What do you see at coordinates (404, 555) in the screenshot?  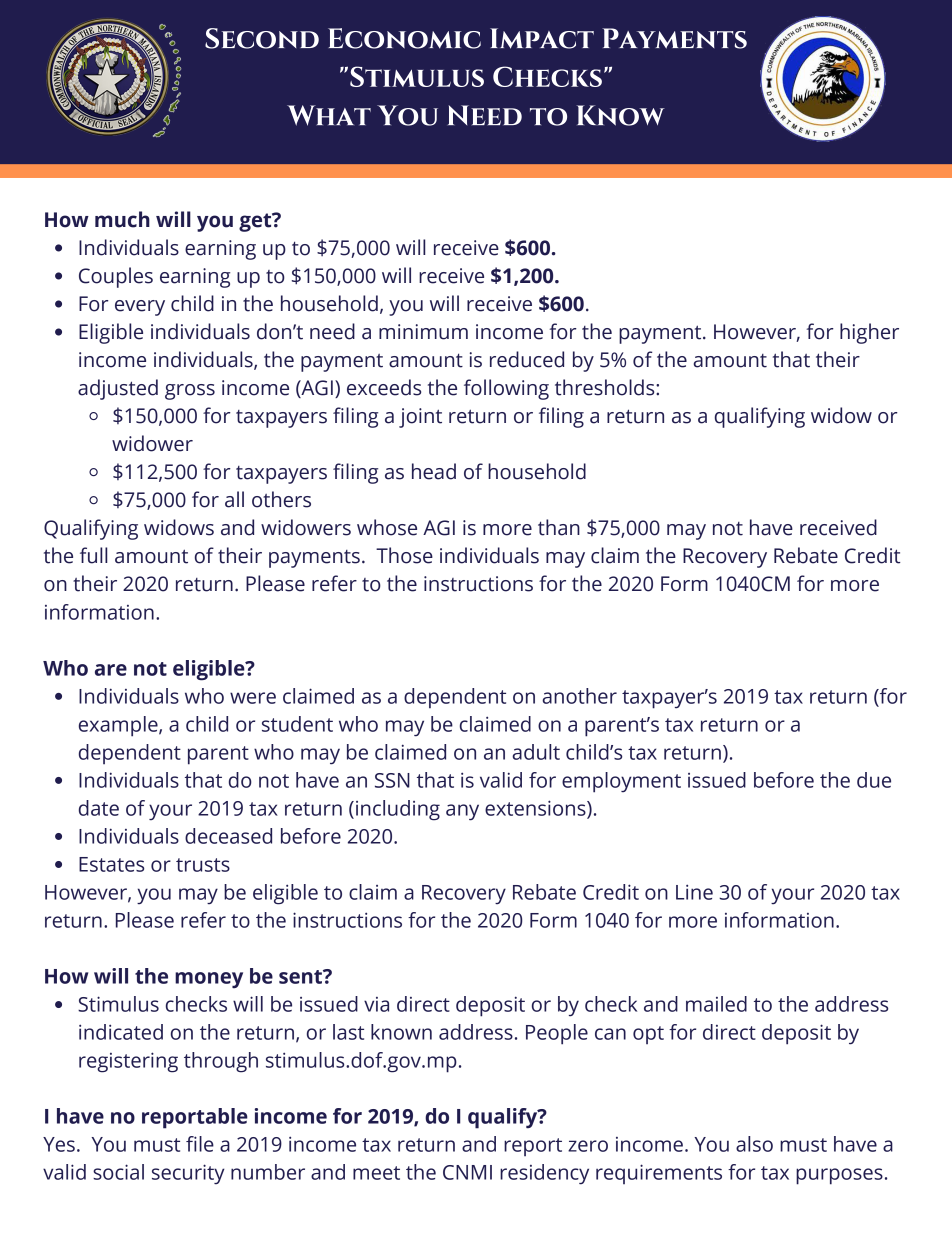 I see `Those` at bounding box center [404, 555].
